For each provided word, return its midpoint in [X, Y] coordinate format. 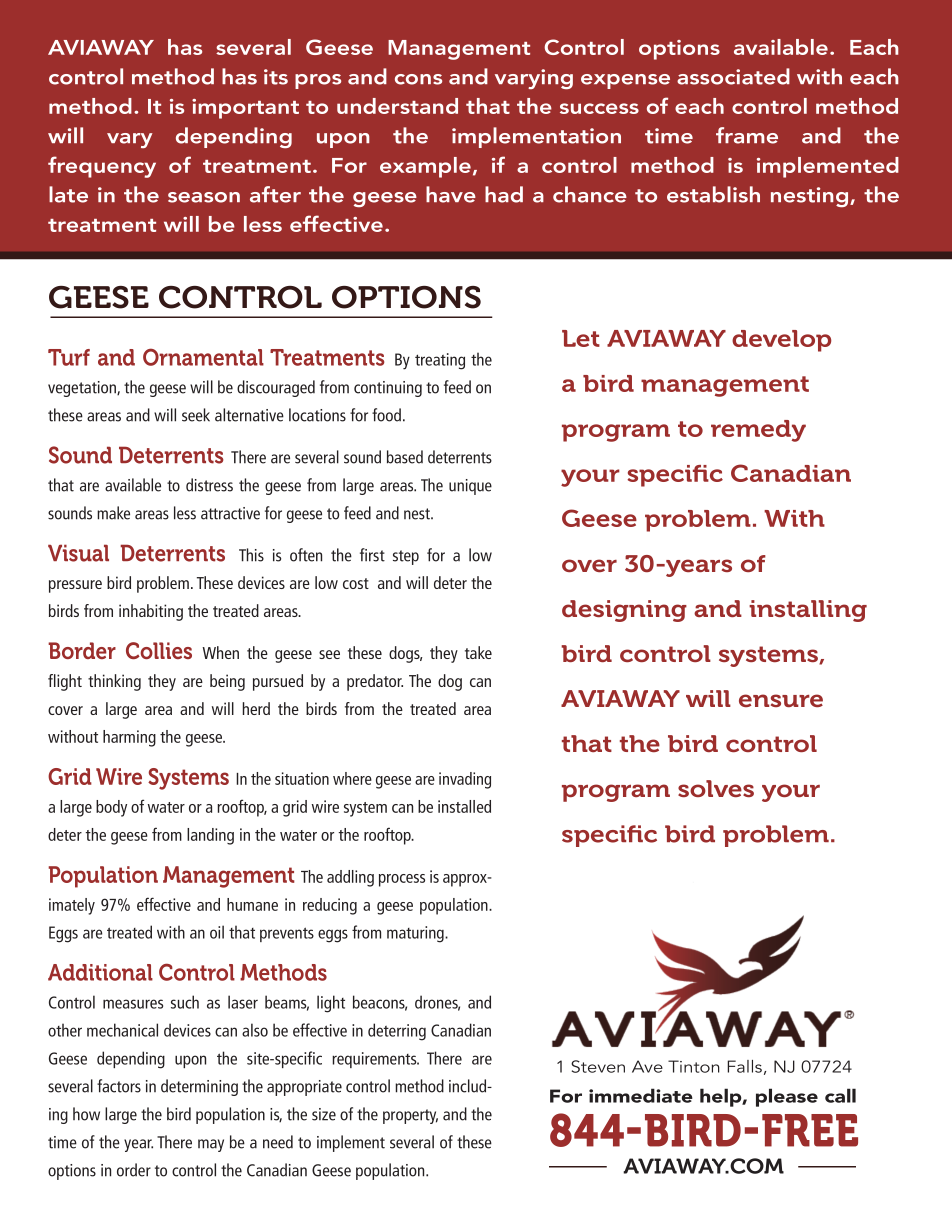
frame [747, 135]
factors [119, 1086]
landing [210, 836]
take [478, 652]
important [245, 109]
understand [397, 106]
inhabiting [151, 612]
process [402, 880]
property [410, 1116]
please [787, 1097]
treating [440, 361]
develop [781, 341]
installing [808, 611]
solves [716, 788]
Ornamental [203, 357]
